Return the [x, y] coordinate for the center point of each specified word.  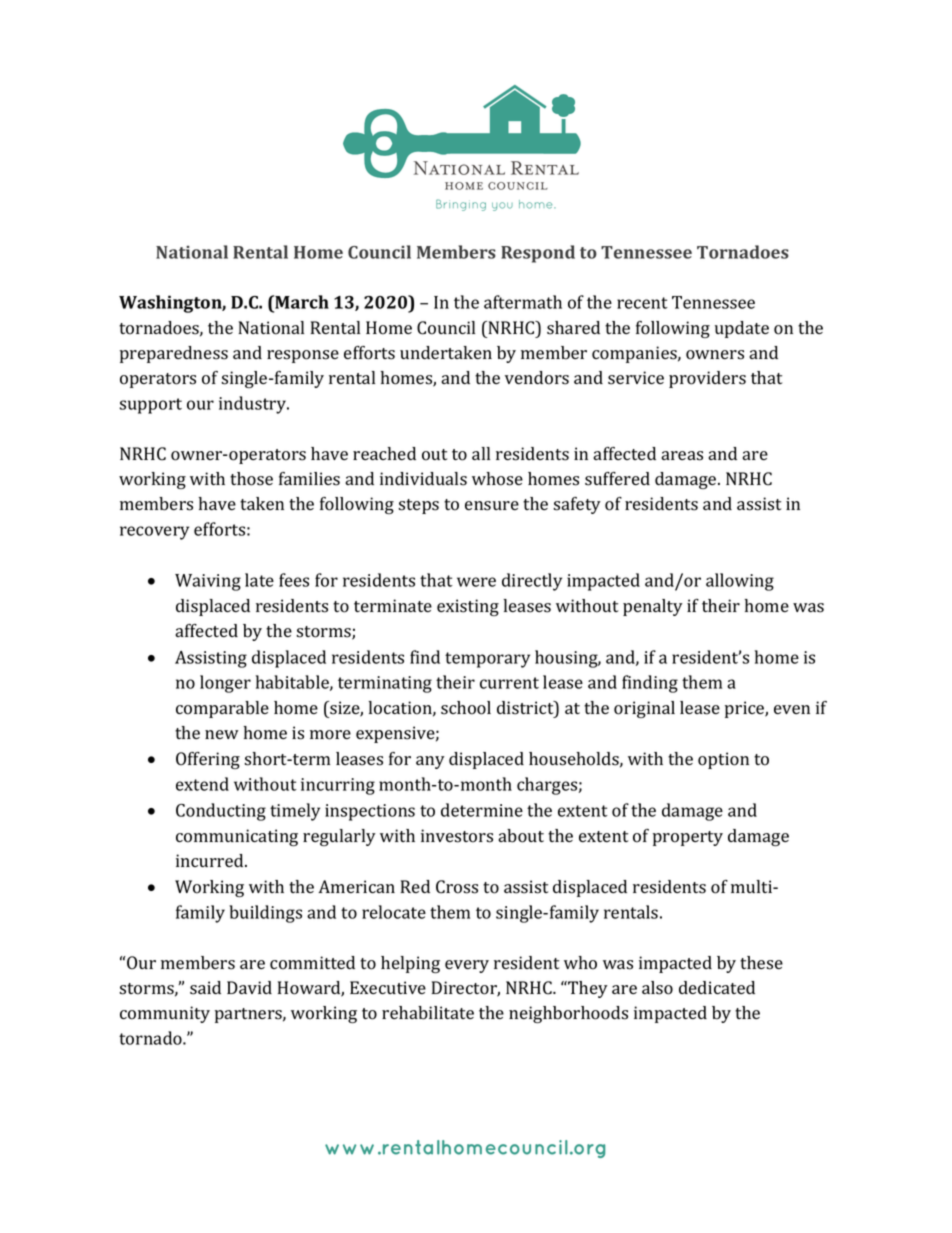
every [467, 966]
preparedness [174, 354]
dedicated [717, 987]
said [205, 988]
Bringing [461, 205]
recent [642, 303]
